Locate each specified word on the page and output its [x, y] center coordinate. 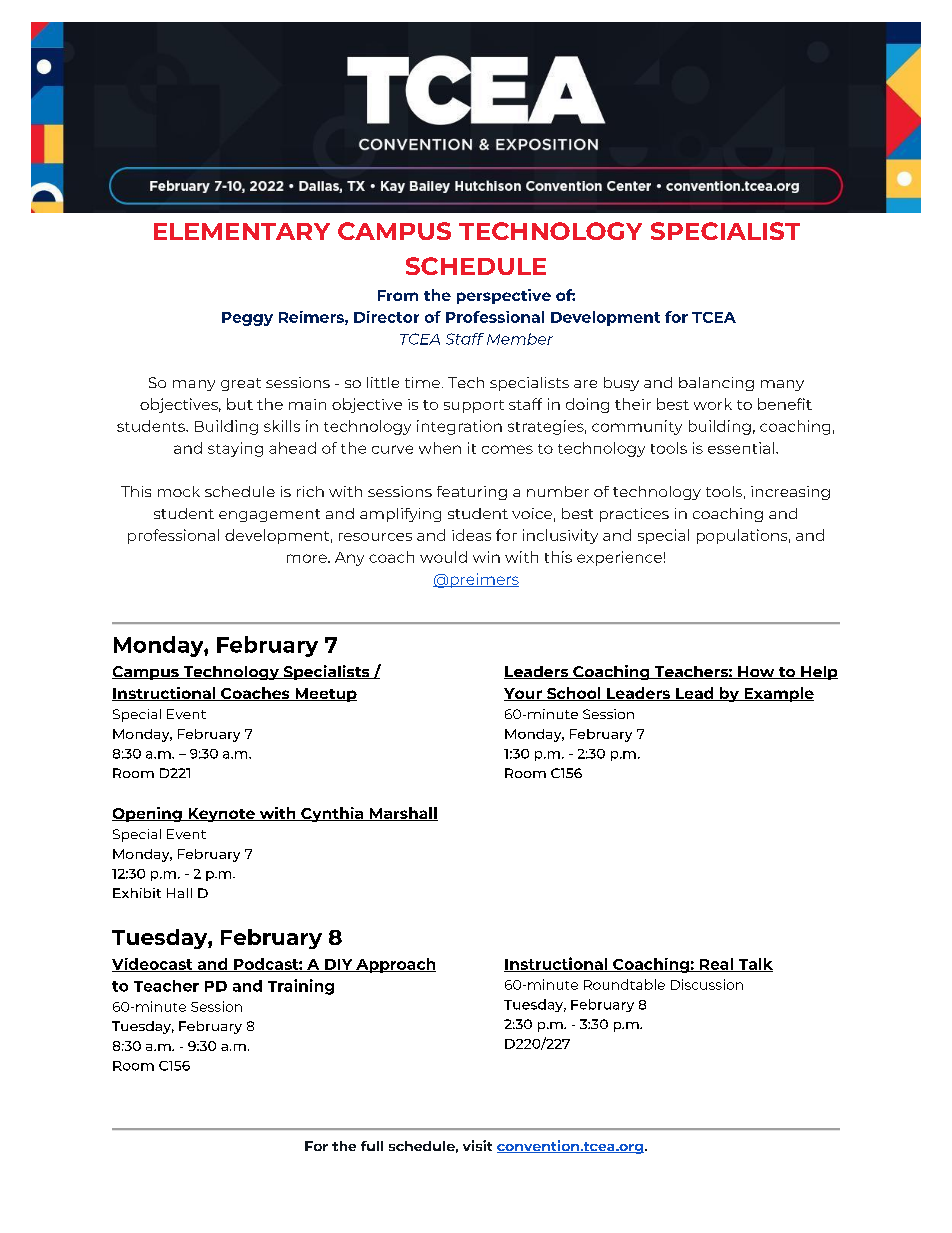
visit [477, 1145]
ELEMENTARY [242, 231]
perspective [504, 296]
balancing [716, 384]
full [372, 1146]
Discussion [707, 984]
